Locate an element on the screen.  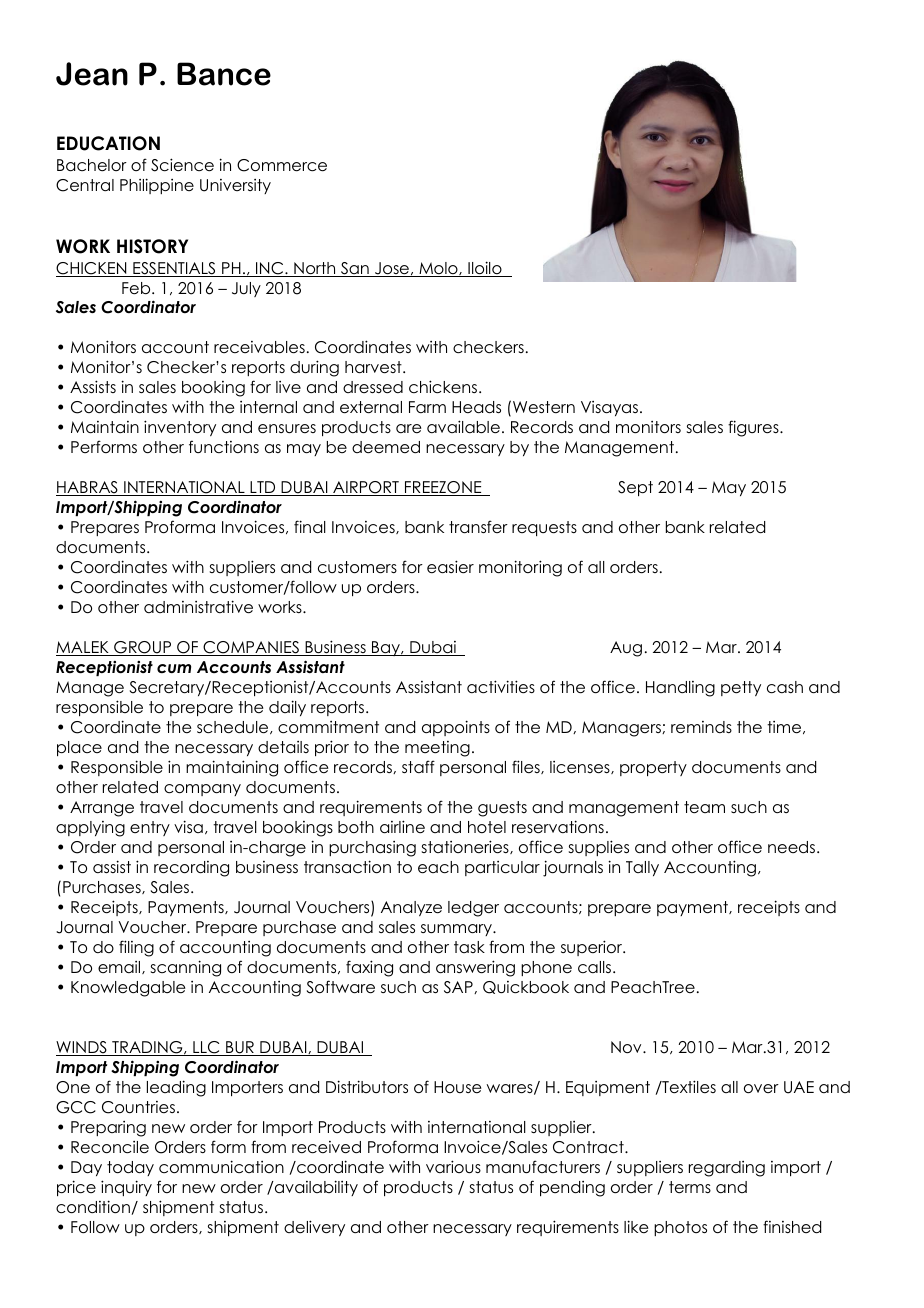
Western is located at coordinates (544, 407).
